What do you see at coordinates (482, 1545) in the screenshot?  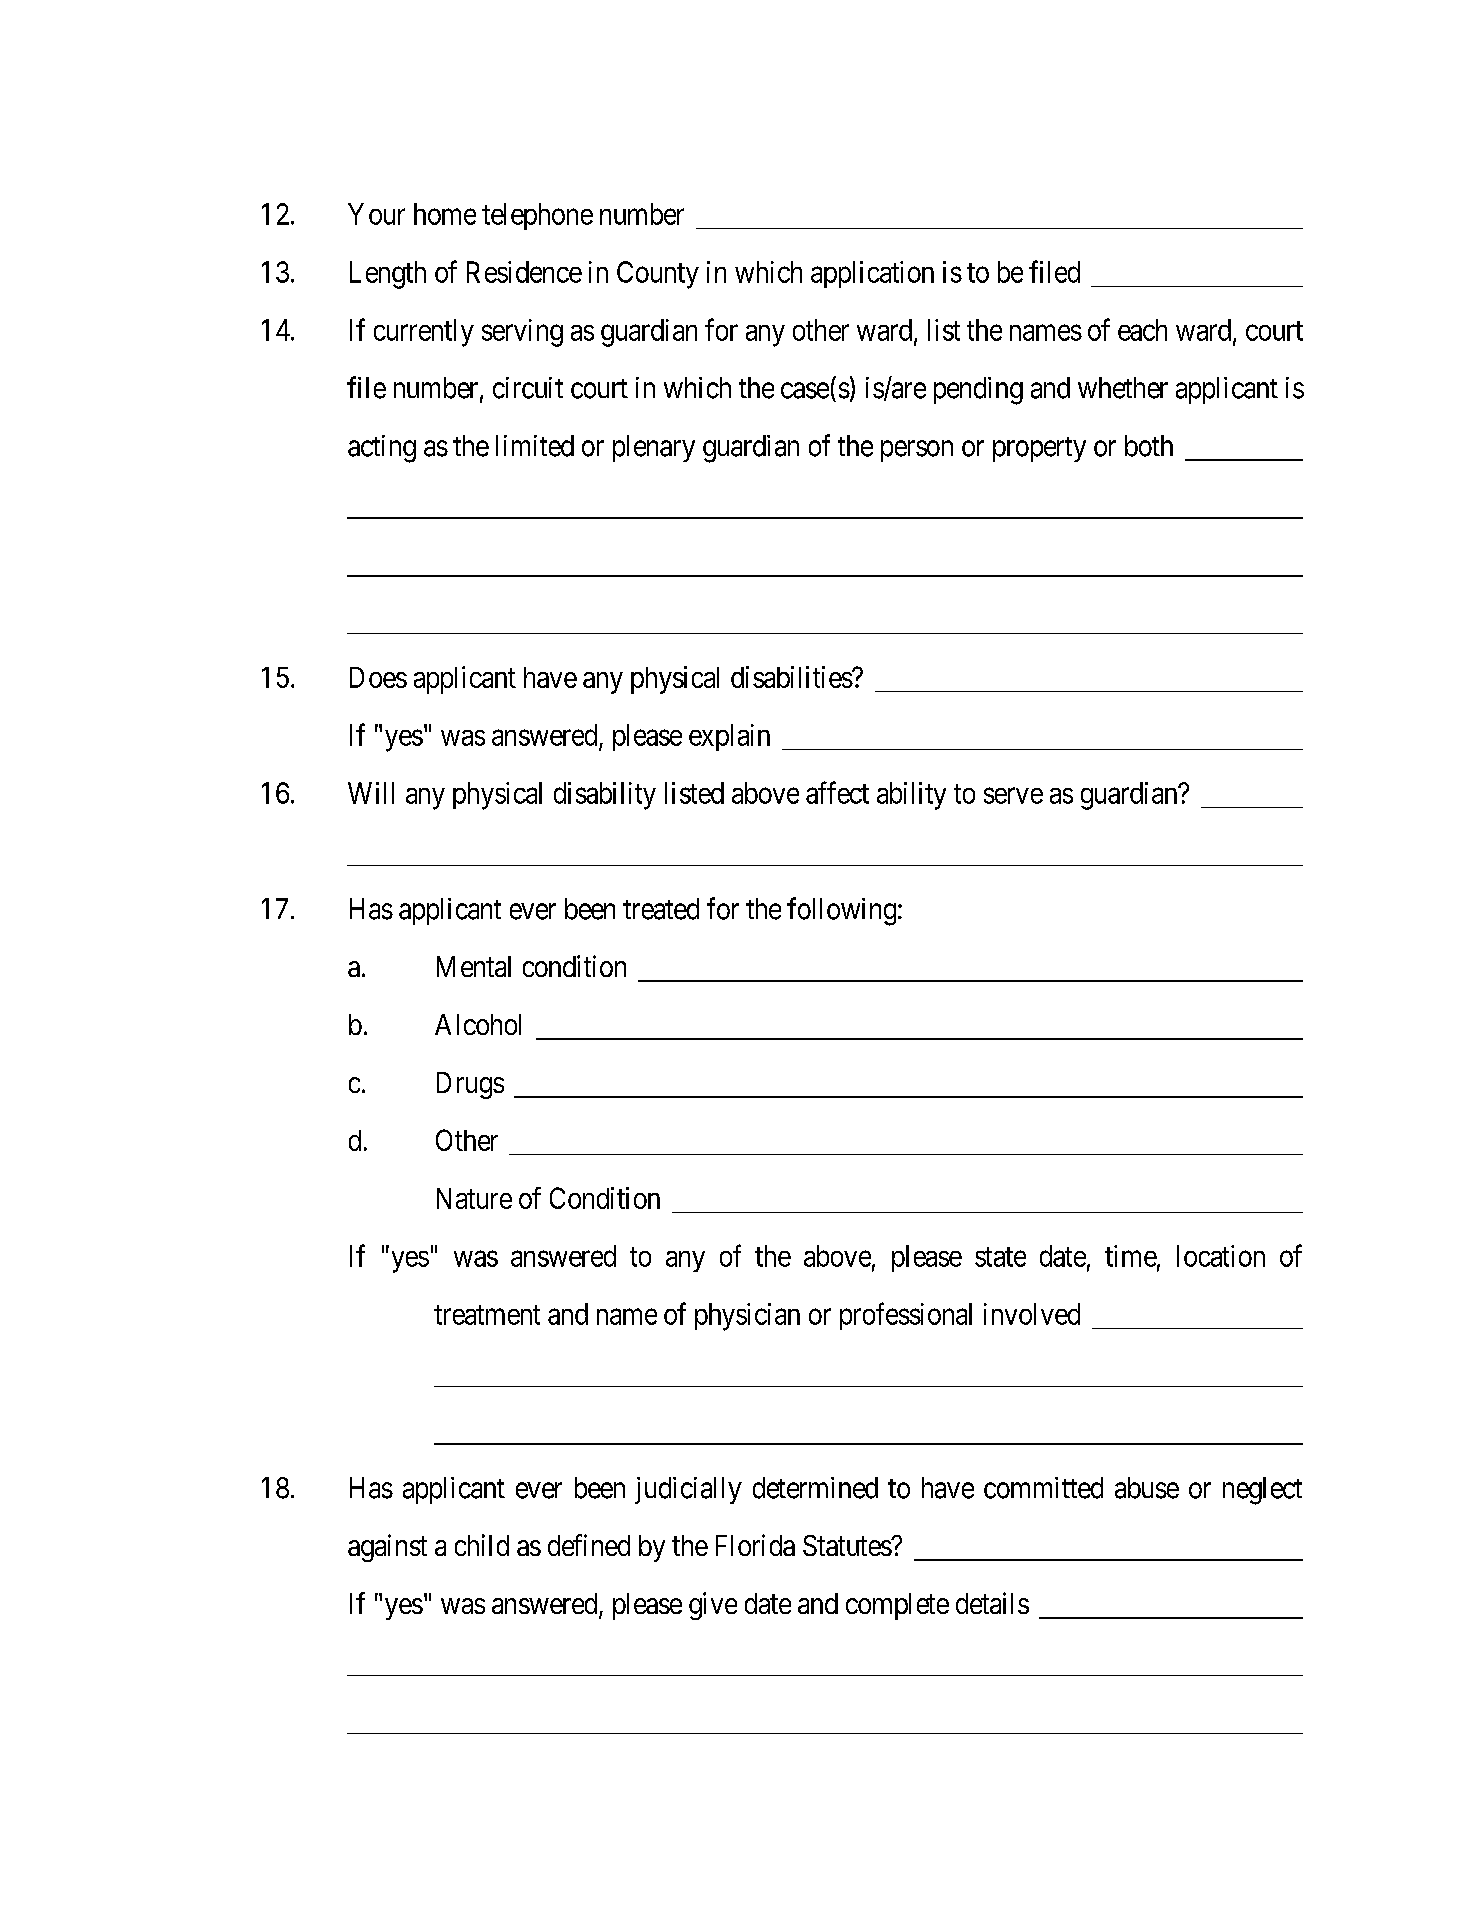 I see `child` at bounding box center [482, 1545].
